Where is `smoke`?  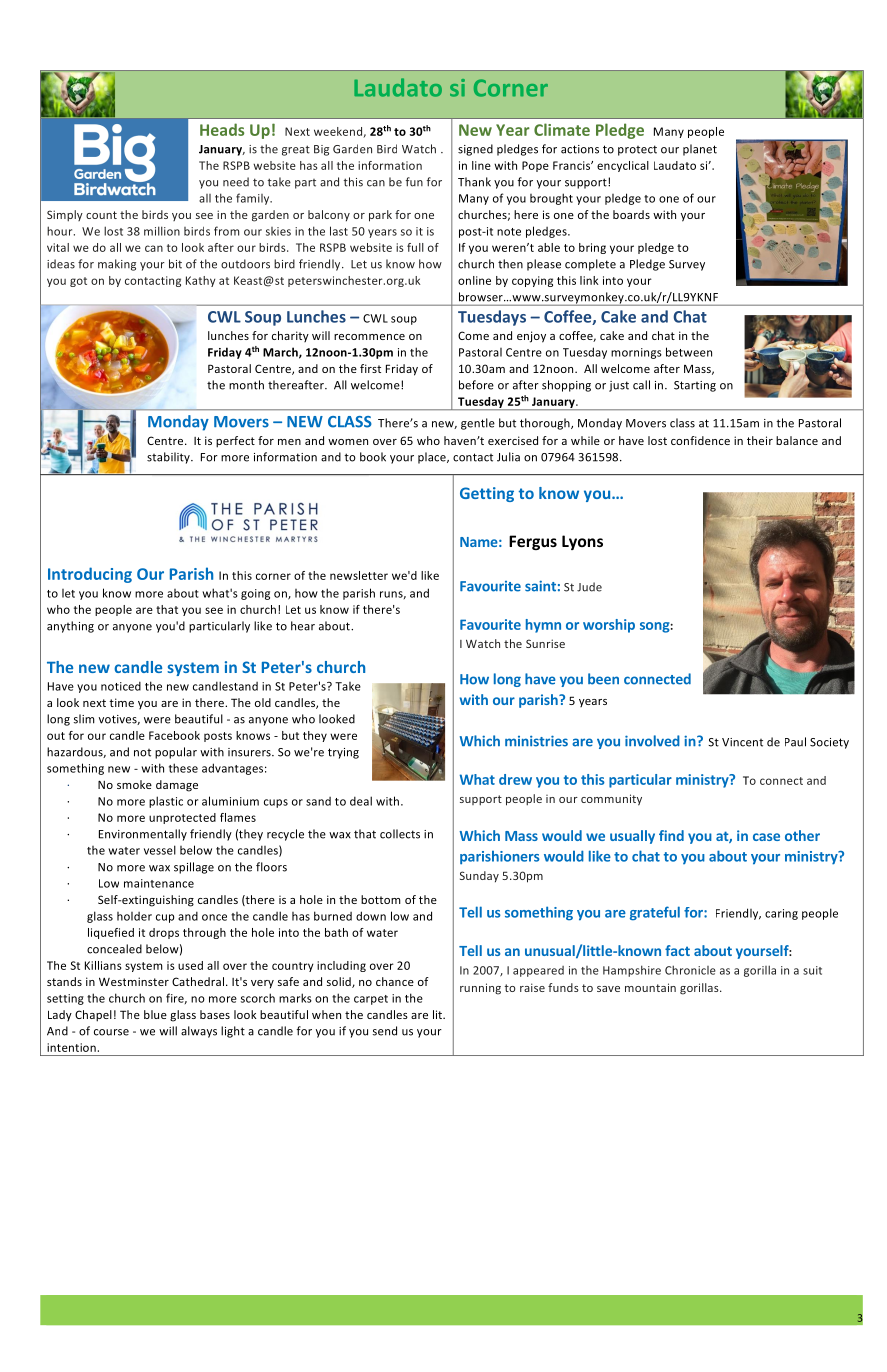 smoke is located at coordinates (134, 784).
